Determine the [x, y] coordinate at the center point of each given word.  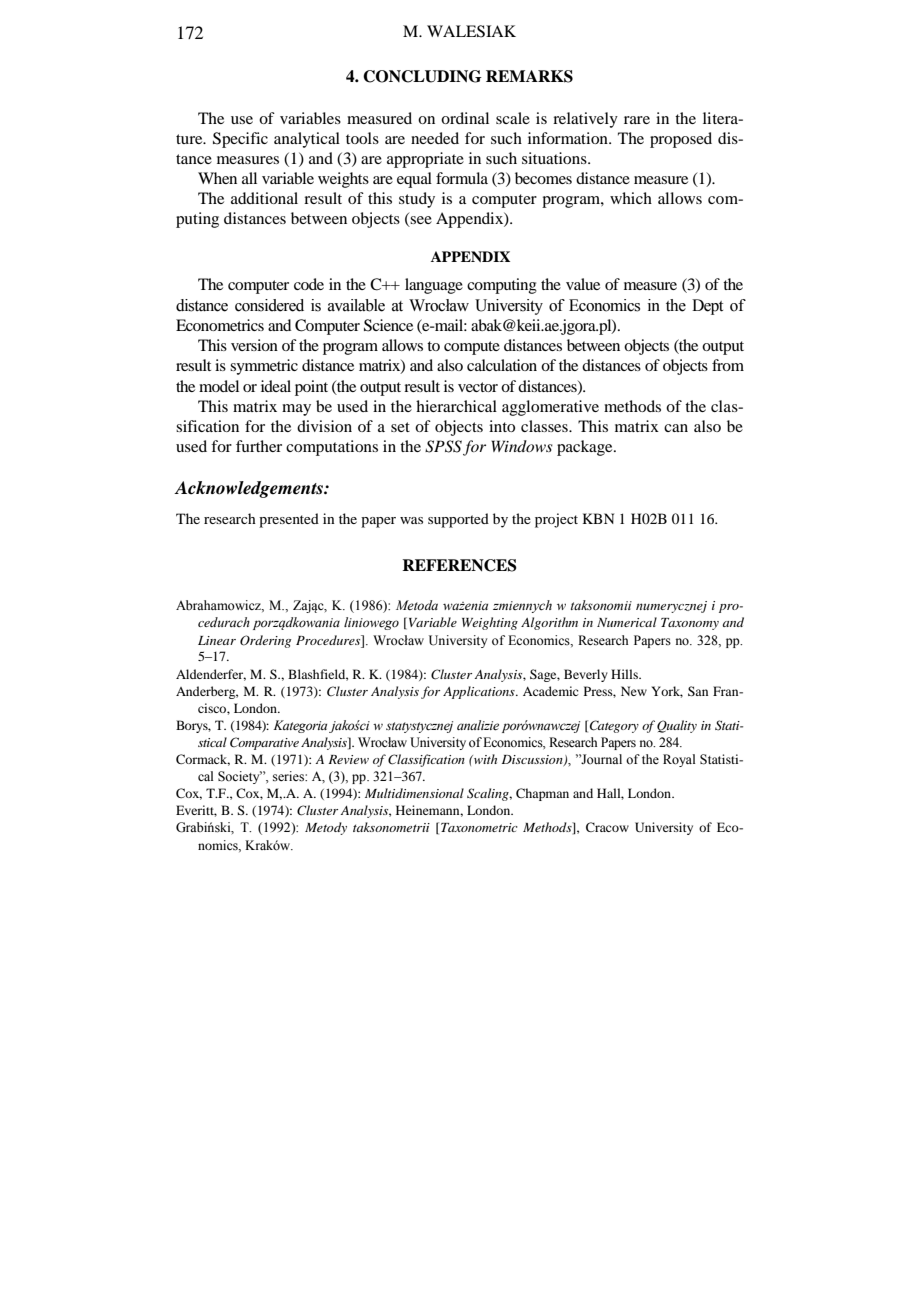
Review [348, 759]
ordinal [465, 118]
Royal [679, 760]
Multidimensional [414, 793]
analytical [307, 140]
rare [637, 120]
